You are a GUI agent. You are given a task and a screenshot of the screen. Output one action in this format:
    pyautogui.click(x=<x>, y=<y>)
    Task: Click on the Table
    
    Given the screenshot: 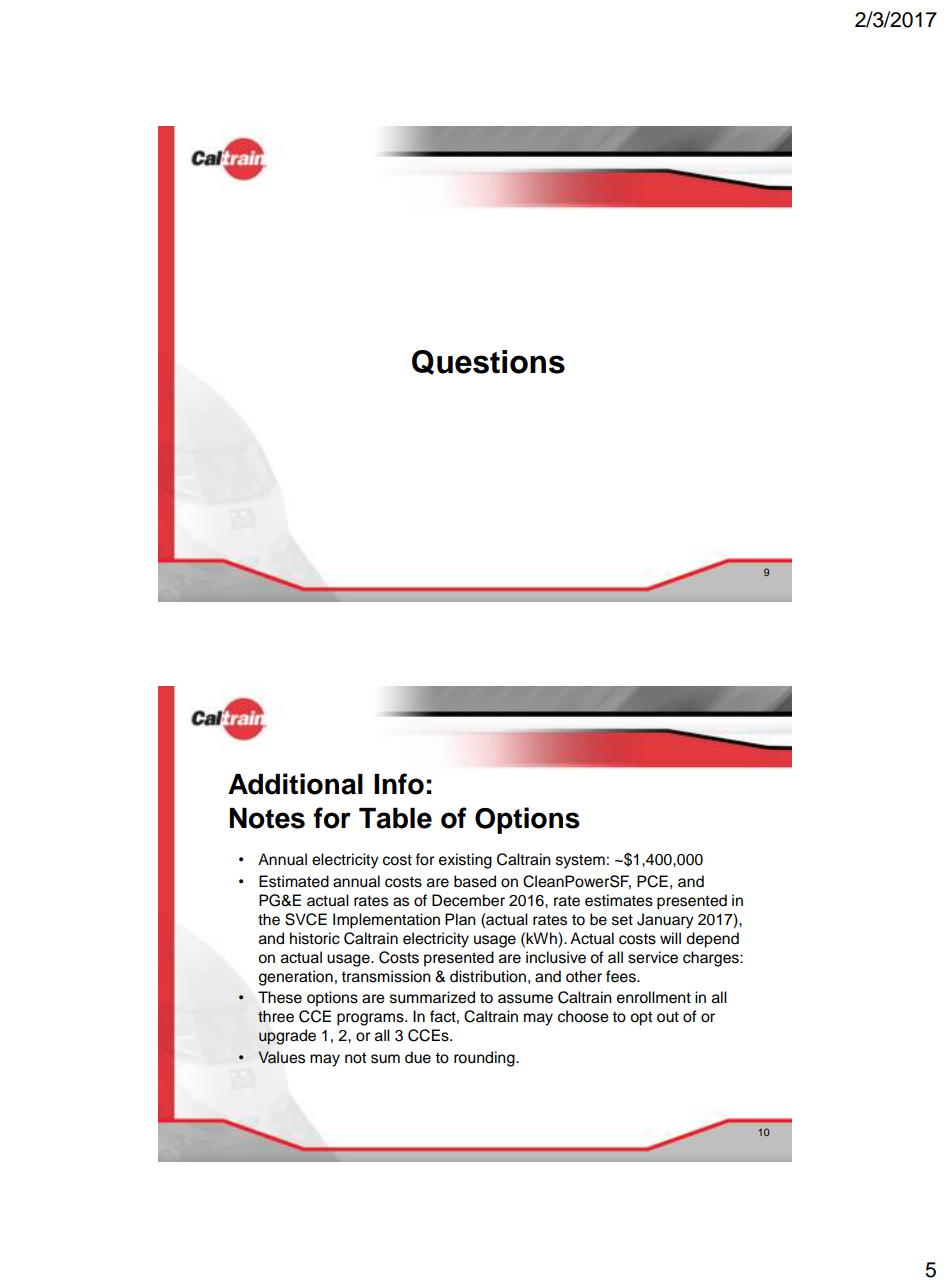 What is the action you would take?
    pyautogui.click(x=395, y=818)
